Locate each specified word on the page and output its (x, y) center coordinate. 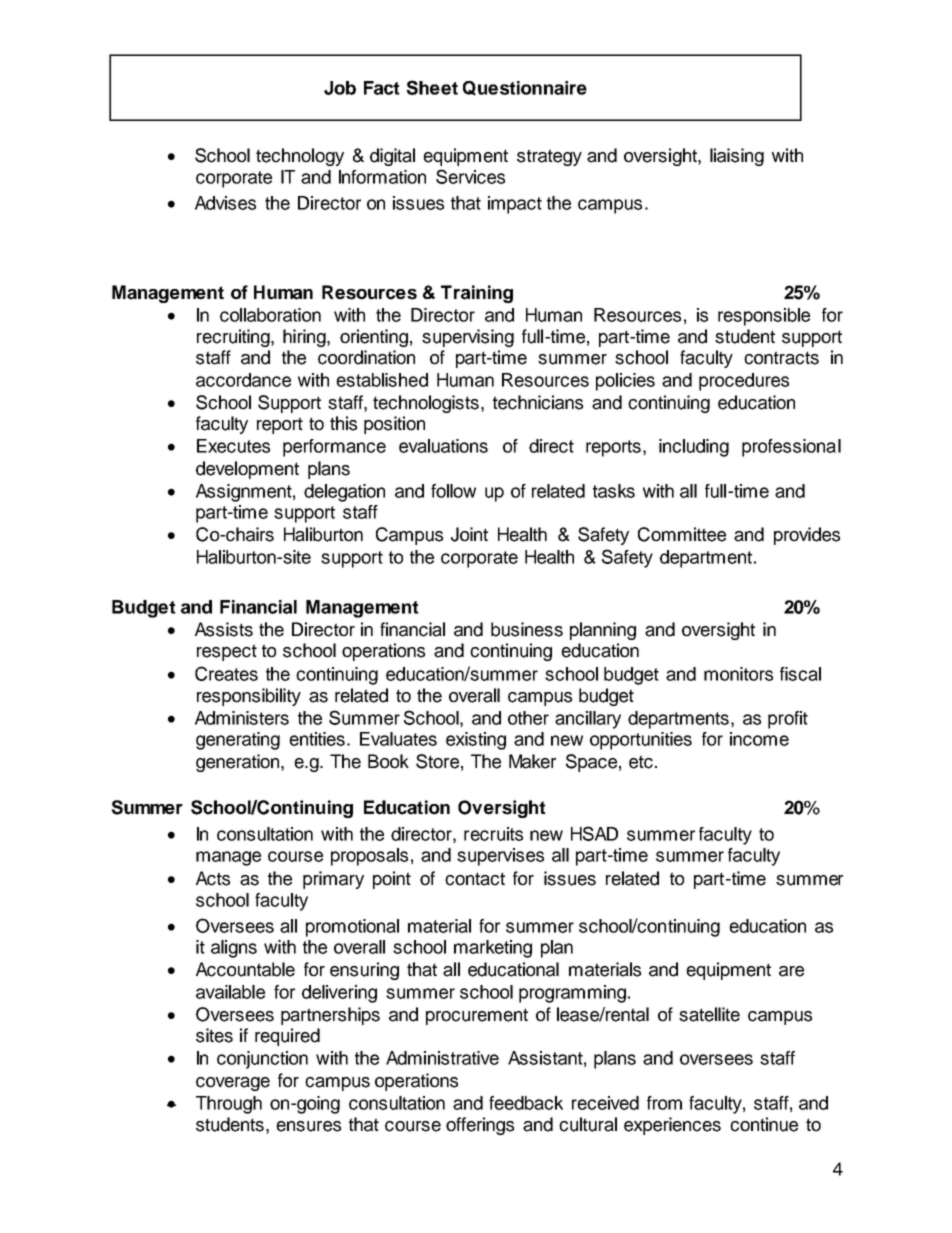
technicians (538, 402)
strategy (549, 157)
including (694, 448)
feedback (526, 1103)
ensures (308, 1126)
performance (334, 448)
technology (300, 157)
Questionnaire (525, 88)
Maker (532, 761)
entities (317, 739)
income (759, 739)
